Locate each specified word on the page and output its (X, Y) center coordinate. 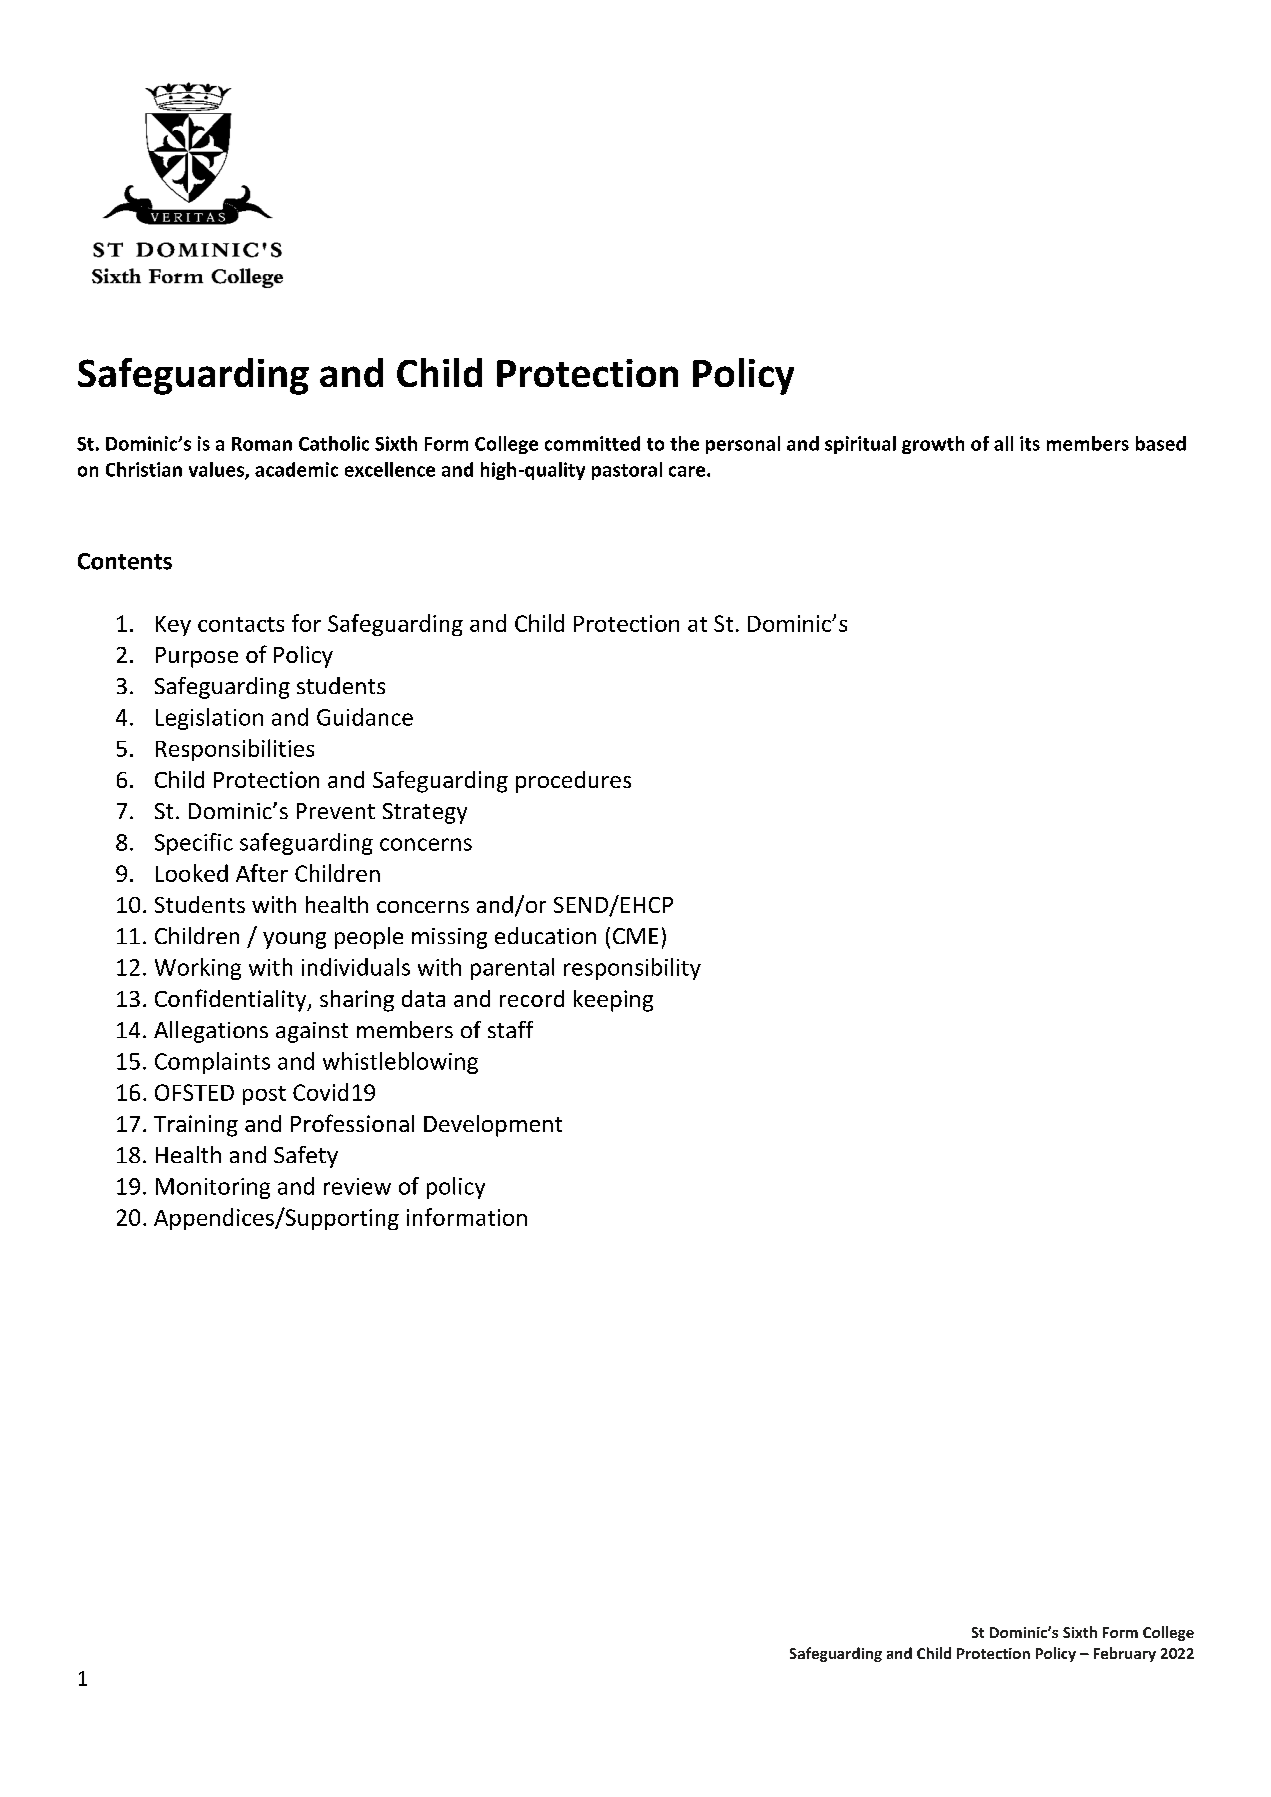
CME (635, 936)
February (1125, 1654)
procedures (573, 782)
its (1030, 443)
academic (296, 469)
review (357, 1186)
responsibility (632, 969)
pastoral (627, 471)
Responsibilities (235, 750)
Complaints (212, 1063)
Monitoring (213, 1188)
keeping (613, 1001)
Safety (306, 1157)
